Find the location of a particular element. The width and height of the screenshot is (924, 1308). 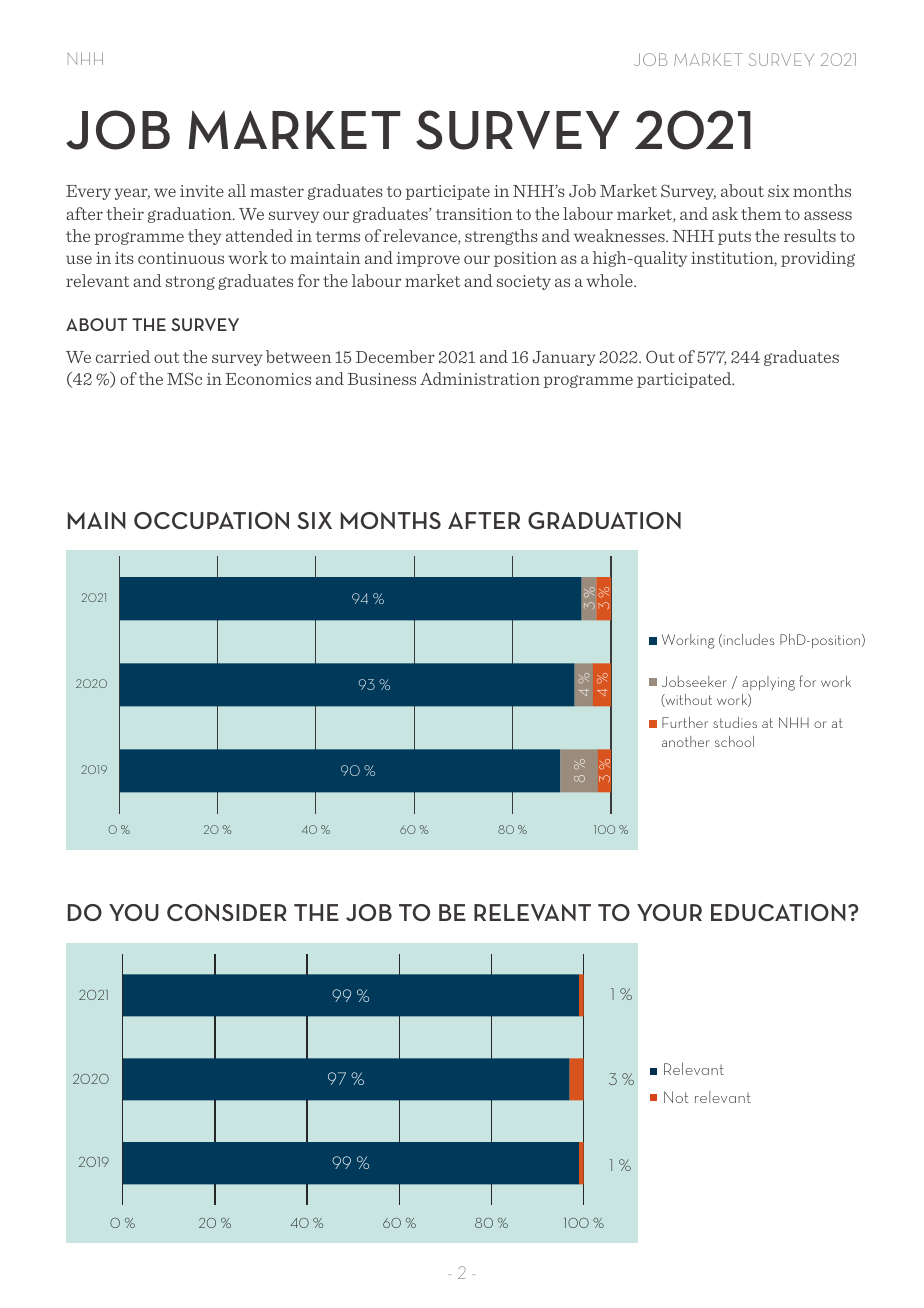

January is located at coordinates (564, 358).
